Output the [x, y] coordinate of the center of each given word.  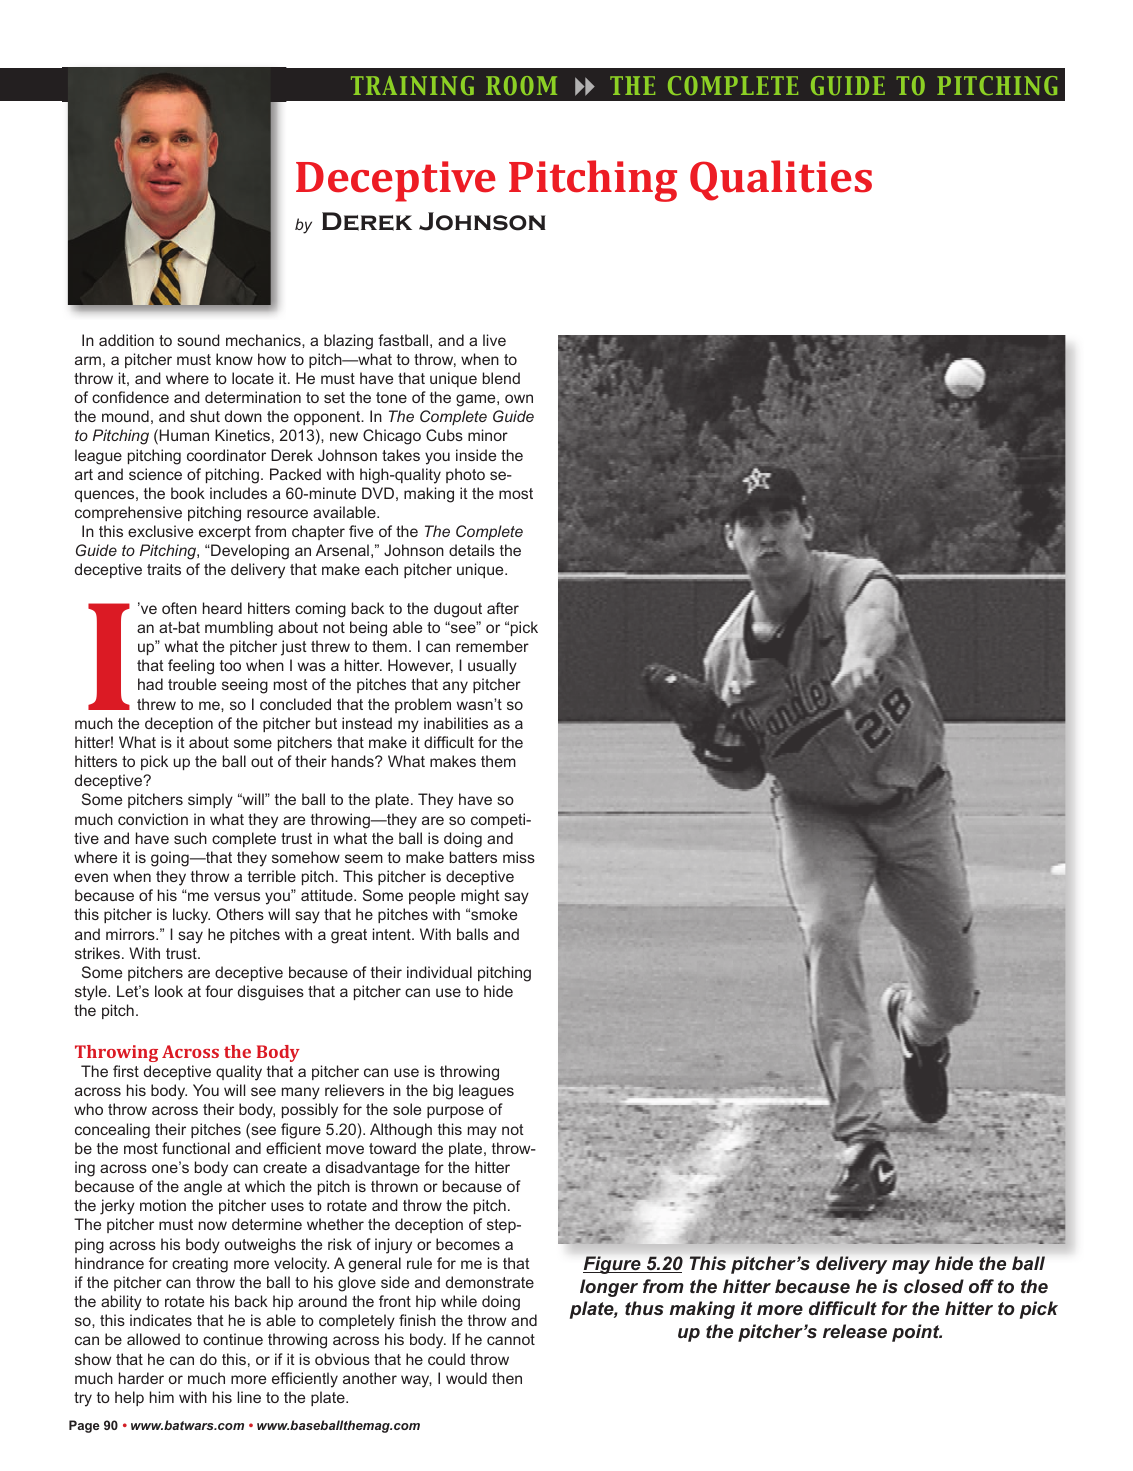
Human [184, 435]
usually [492, 667]
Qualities [781, 180]
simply [210, 801]
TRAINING [412, 85]
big [443, 1092]
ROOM [521, 85]
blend [501, 378]
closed [934, 1286]
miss [519, 857]
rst [130, 1071]
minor [488, 435]
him [162, 1397]
